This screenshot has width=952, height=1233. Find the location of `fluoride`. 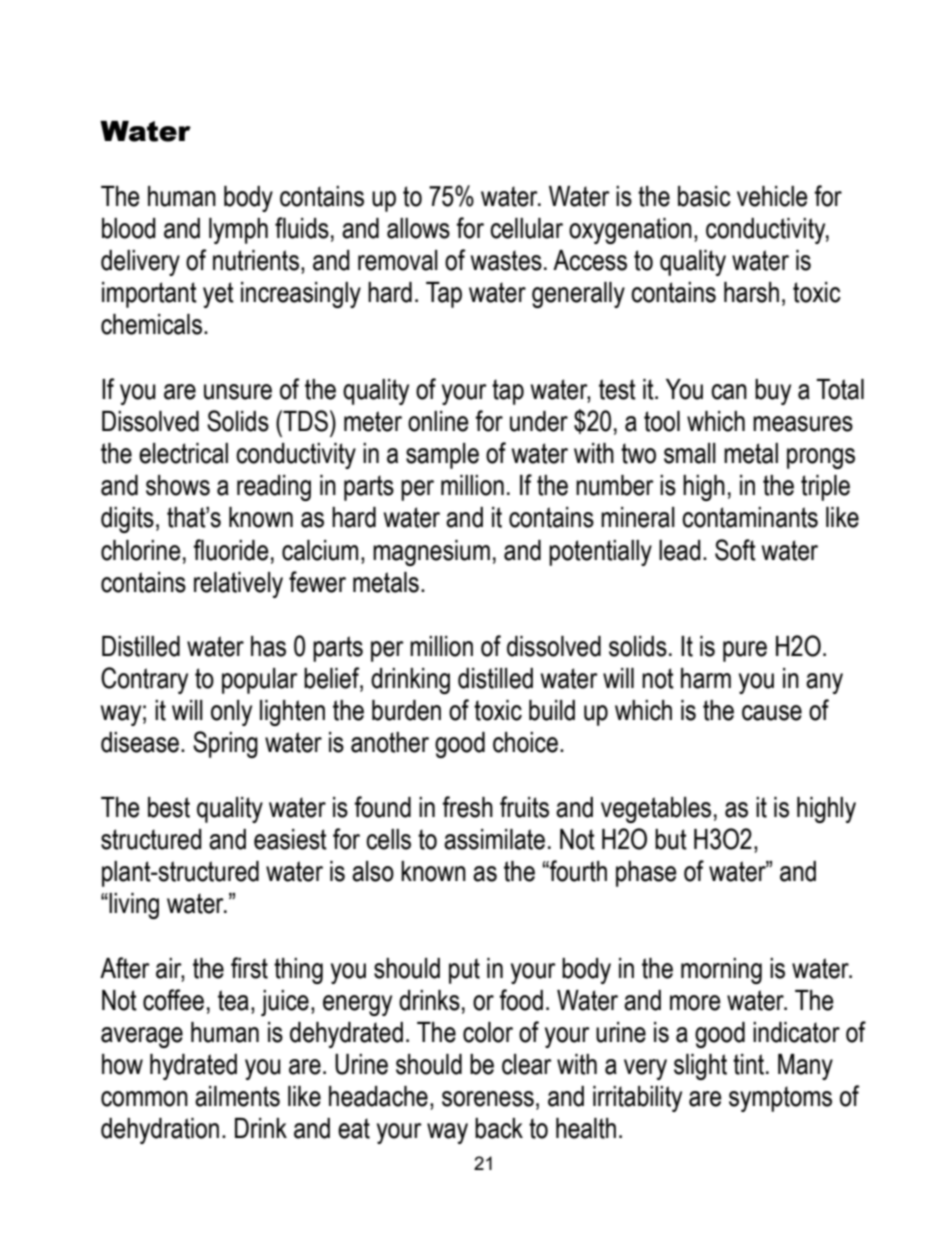

fluoride is located at coordinates (231, 550).
